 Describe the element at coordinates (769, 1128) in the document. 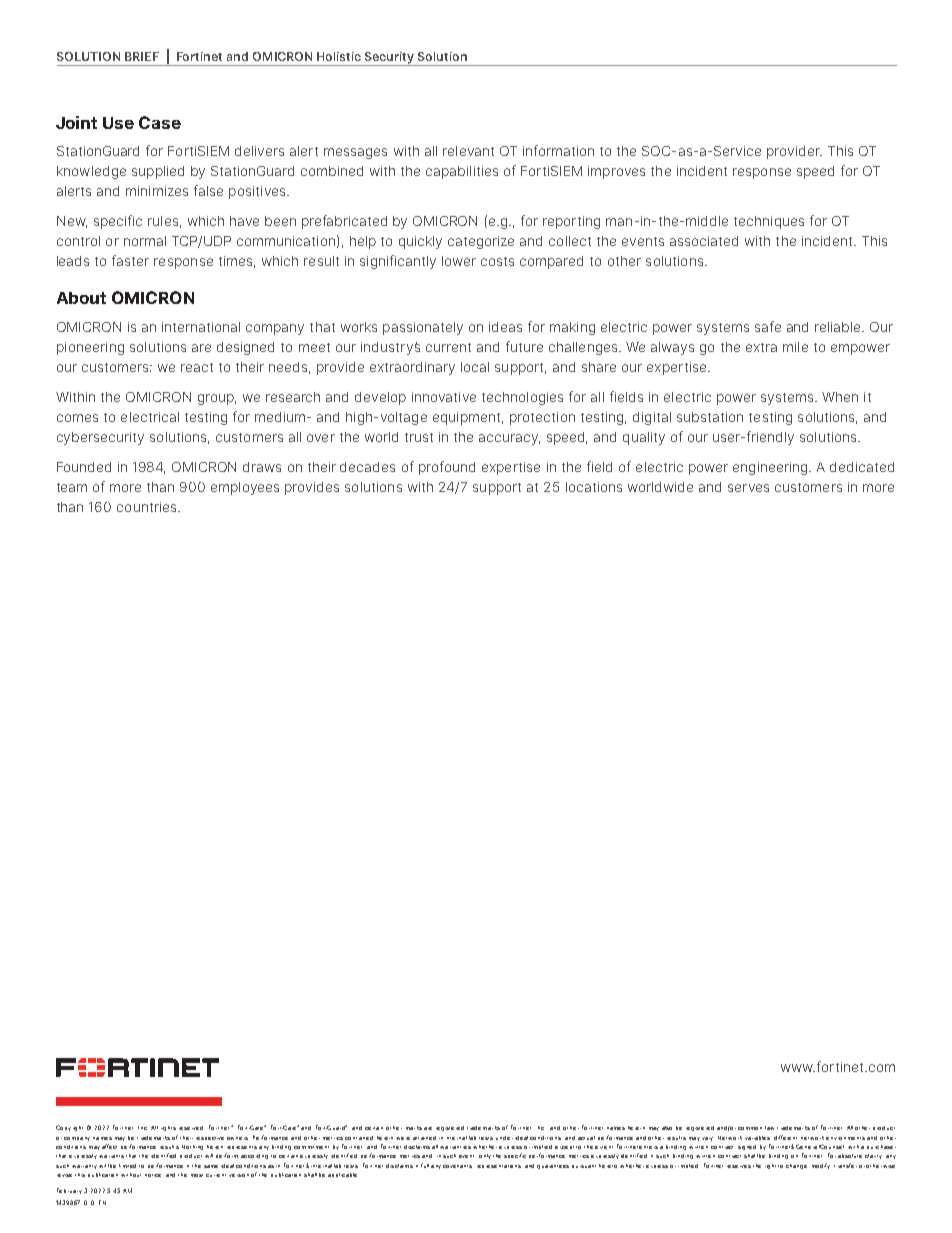

I see `law` at that location.
